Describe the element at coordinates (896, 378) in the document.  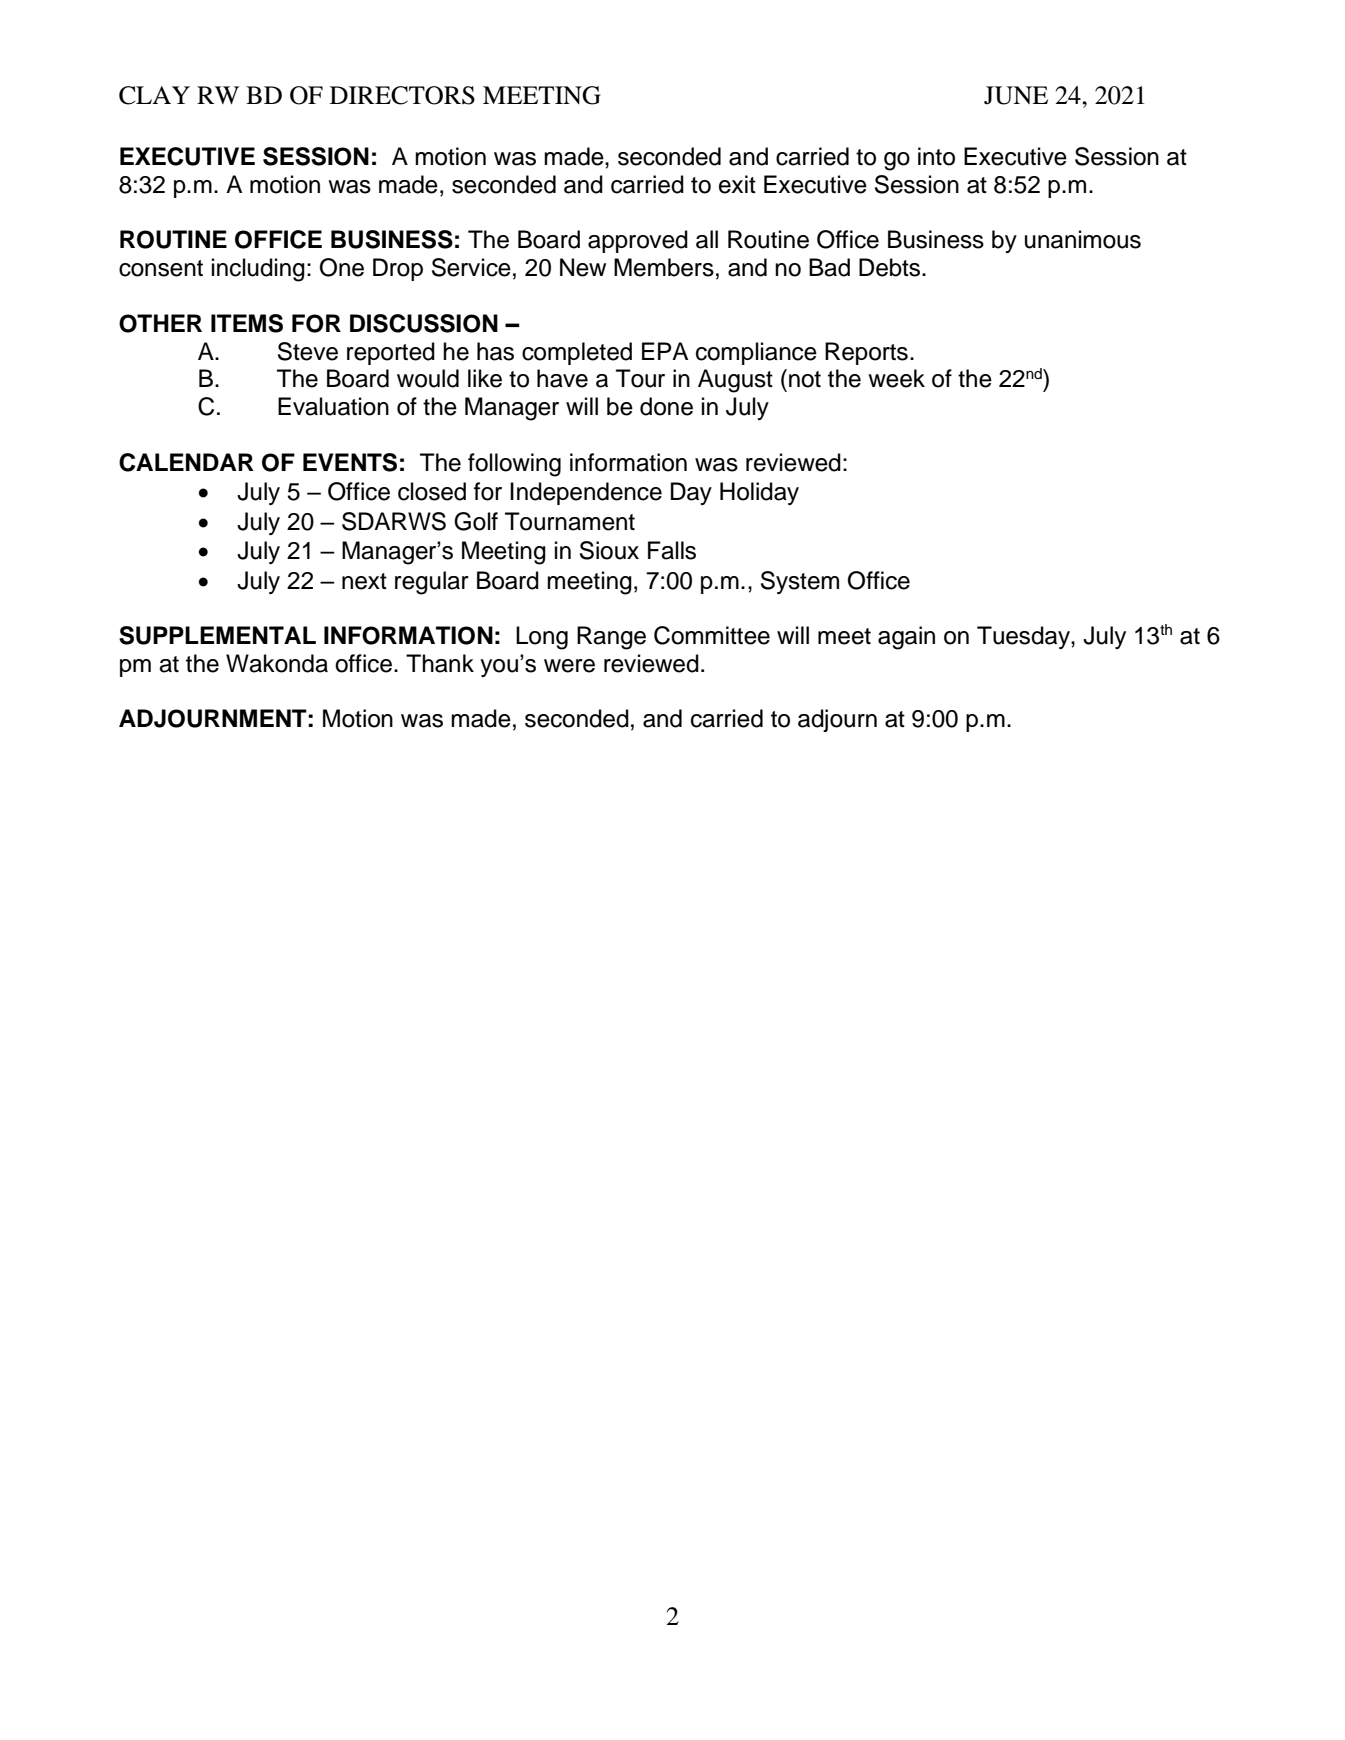
I see `week` at that location.
